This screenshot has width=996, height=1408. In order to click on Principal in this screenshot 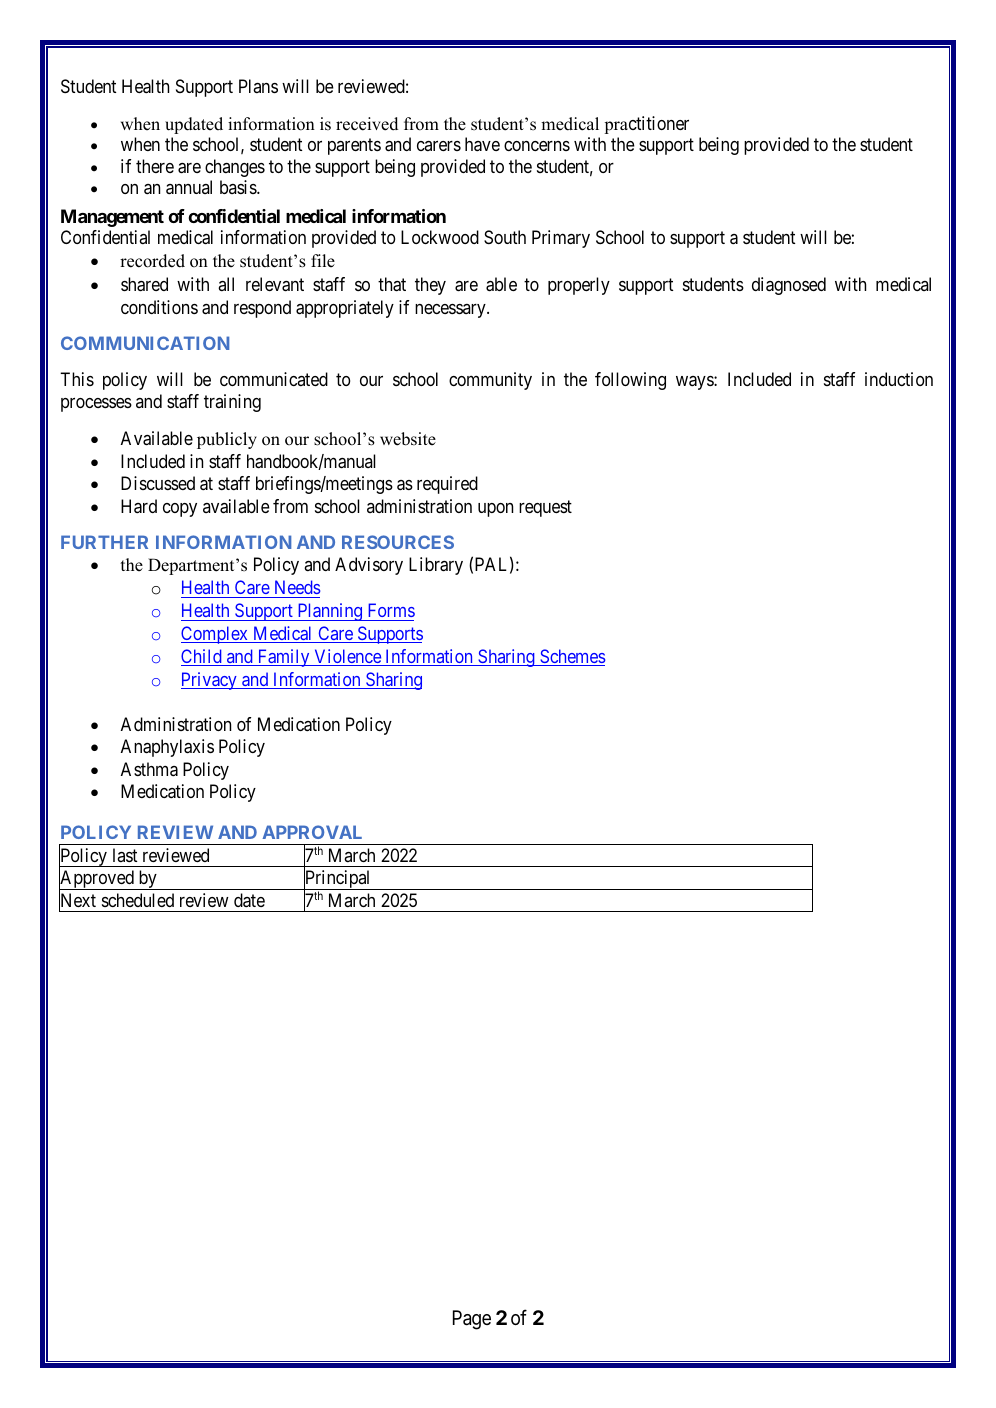, I will do `click(338, 880)`.
